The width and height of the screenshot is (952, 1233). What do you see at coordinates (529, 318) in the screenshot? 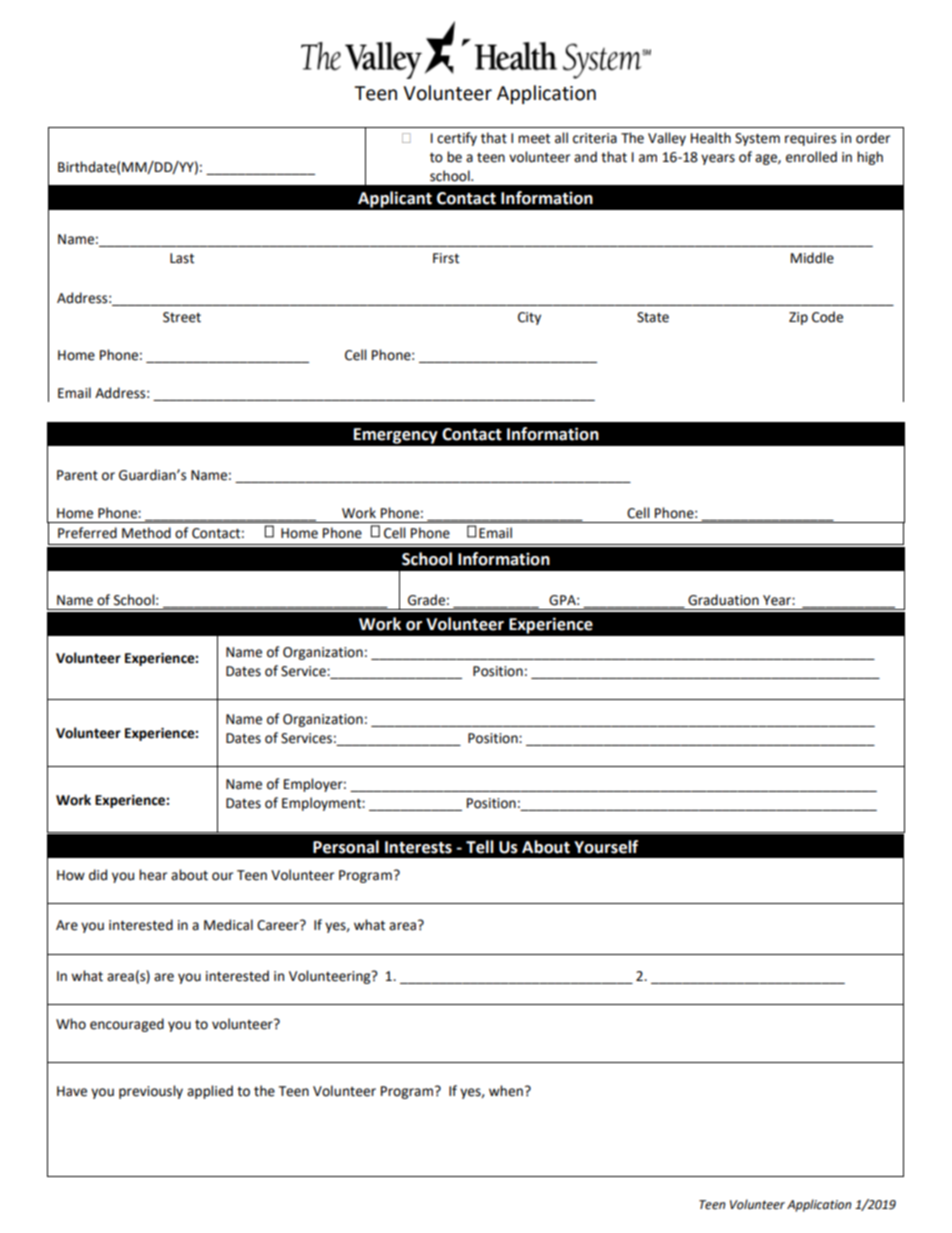
I see `City` at bounding box center [529, 318].
